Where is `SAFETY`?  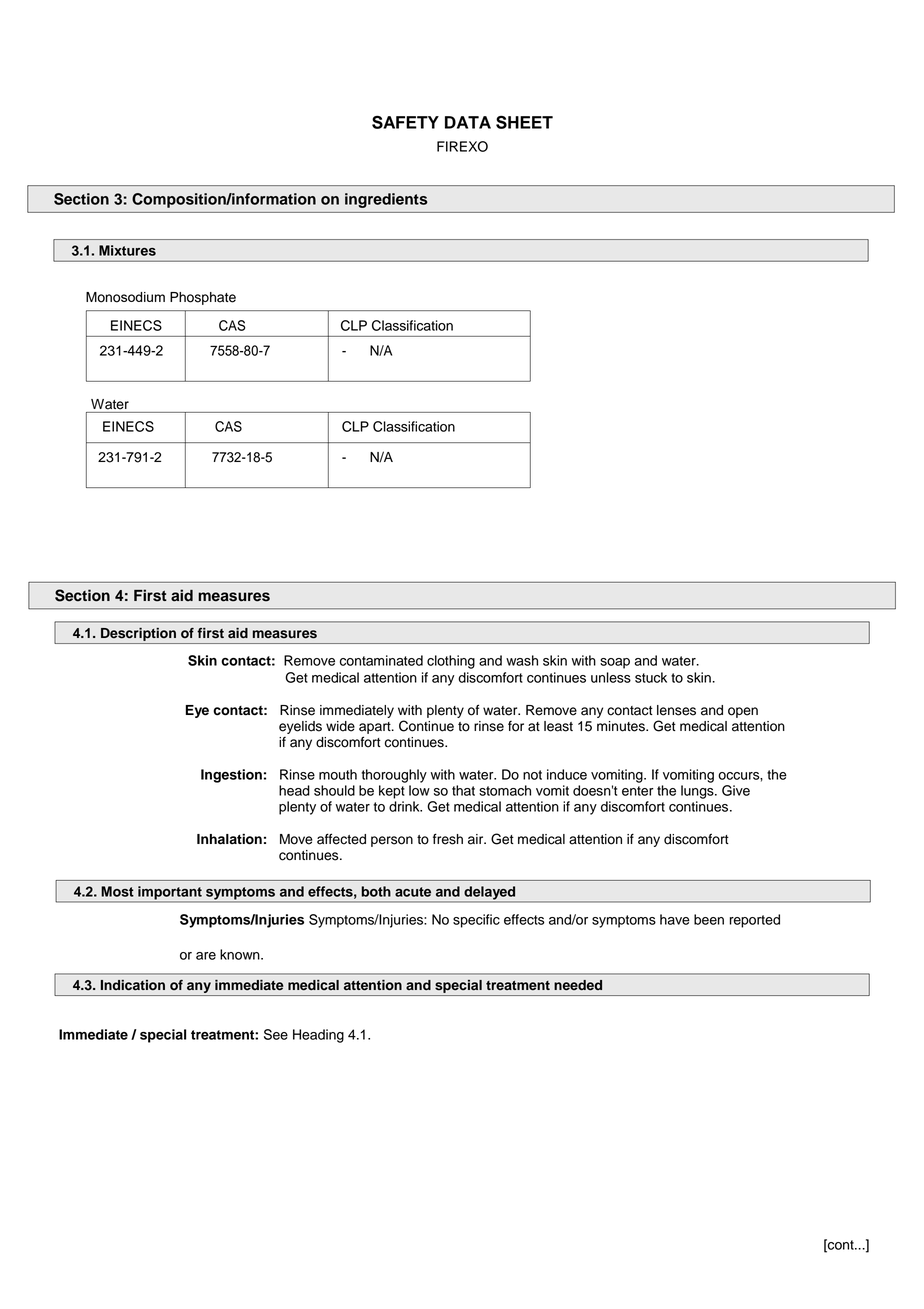 SAFETY is located at coordinates (405, 122).
